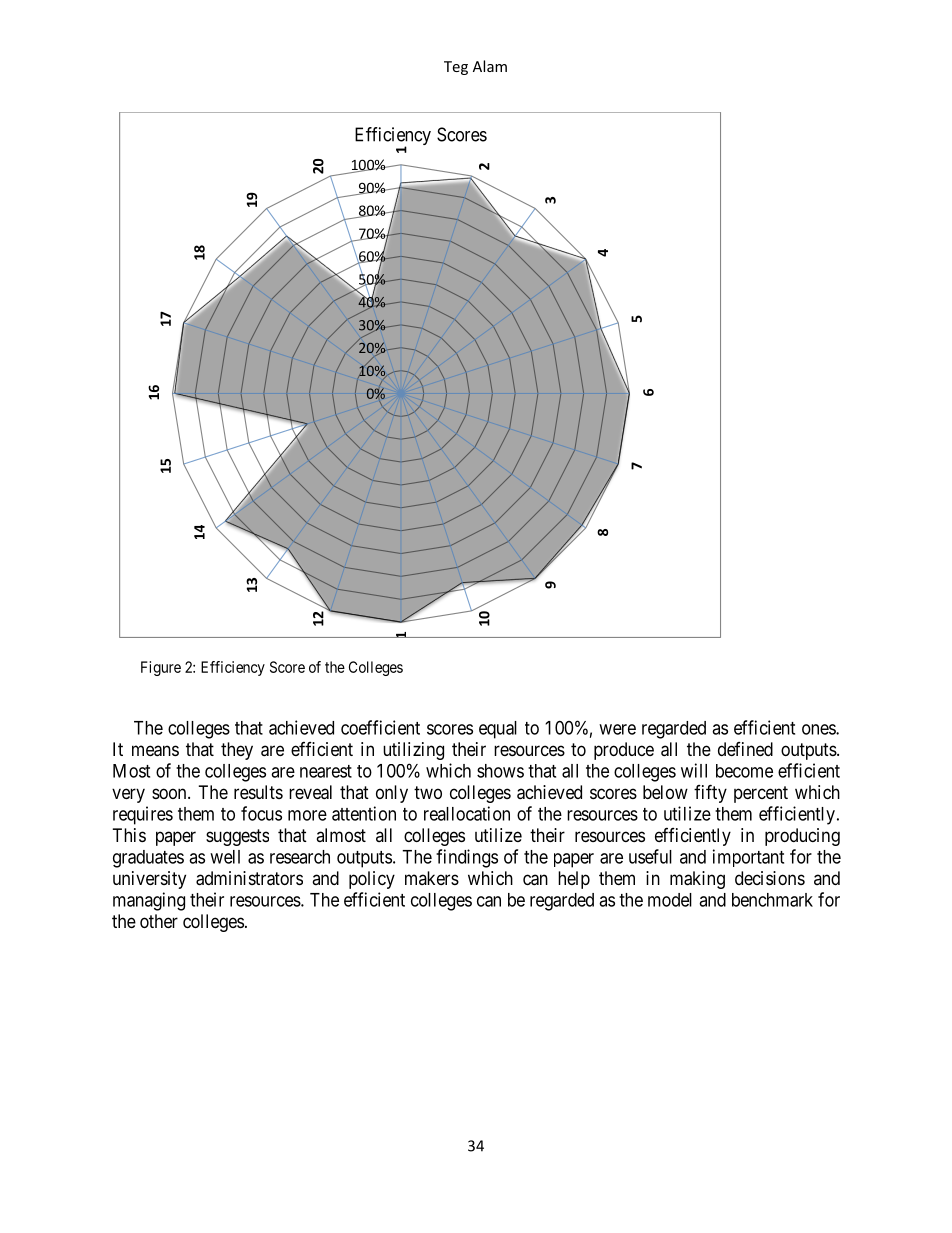 The image size is (952, 1233). Describe the element at coordinates (498, 730) in the page. I see `equal` at that location.
